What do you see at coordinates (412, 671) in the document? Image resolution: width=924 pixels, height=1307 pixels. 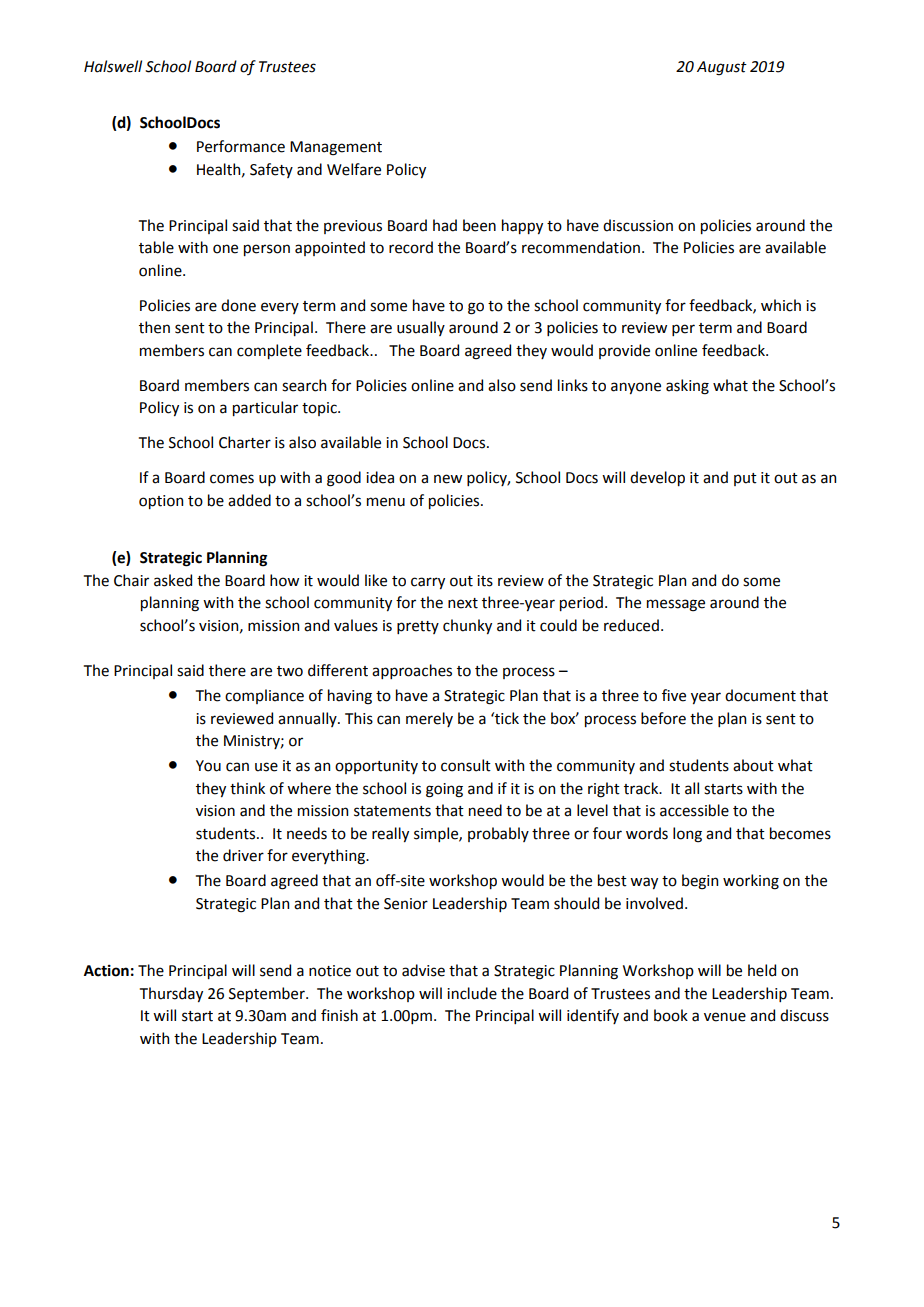 I see `approaches` at bounding box center [412, 671].
